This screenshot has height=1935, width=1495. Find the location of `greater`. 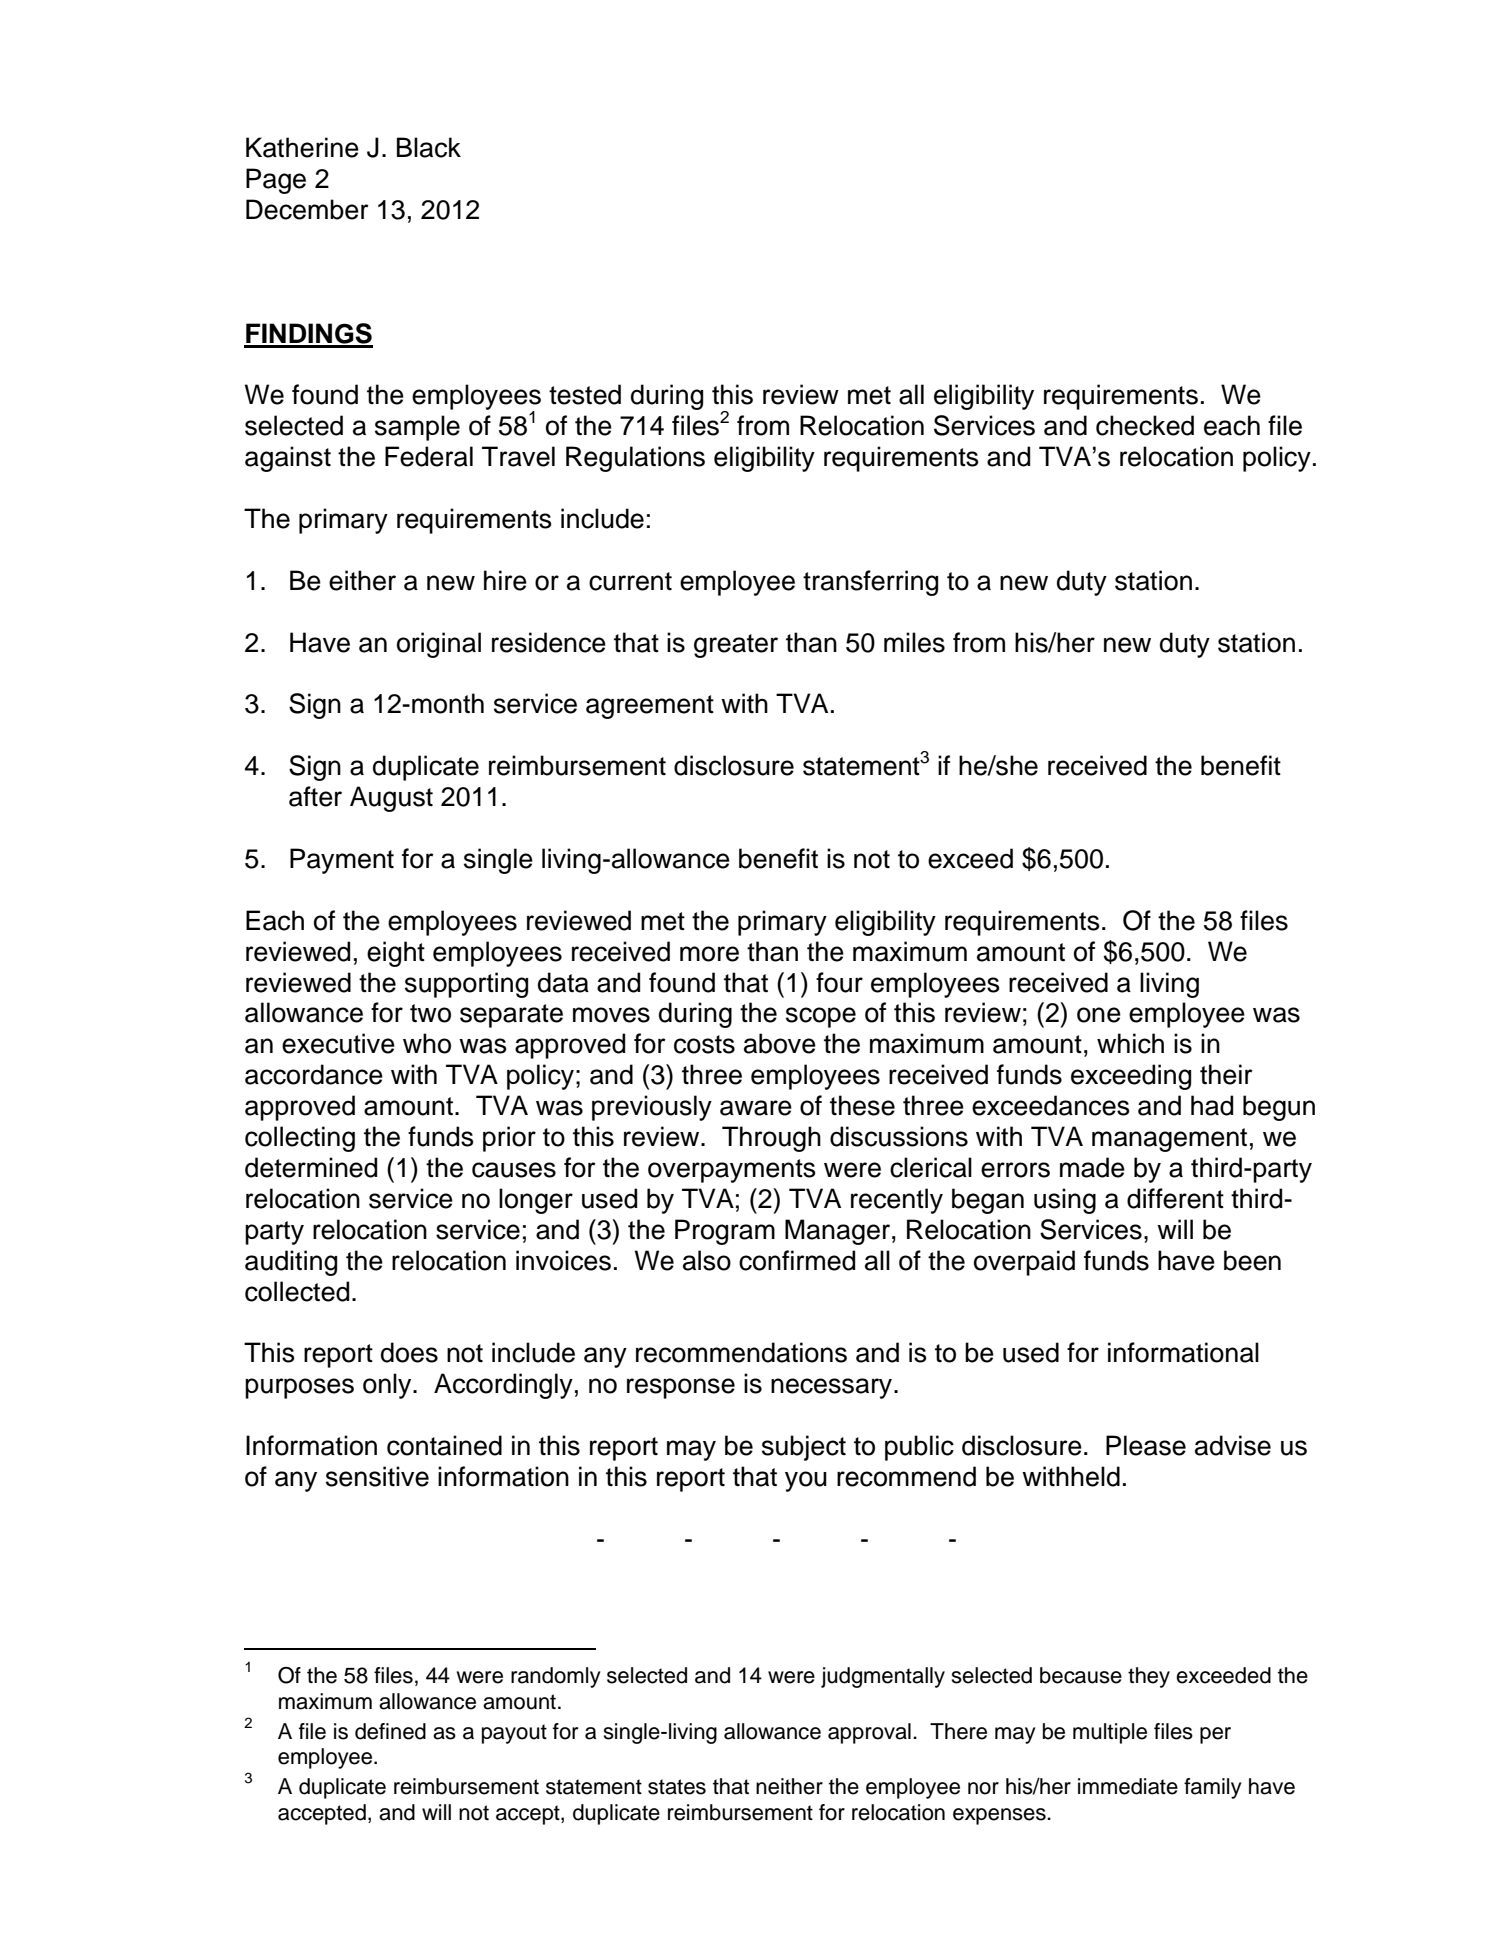

greater is located at coordinates (736, 646).
